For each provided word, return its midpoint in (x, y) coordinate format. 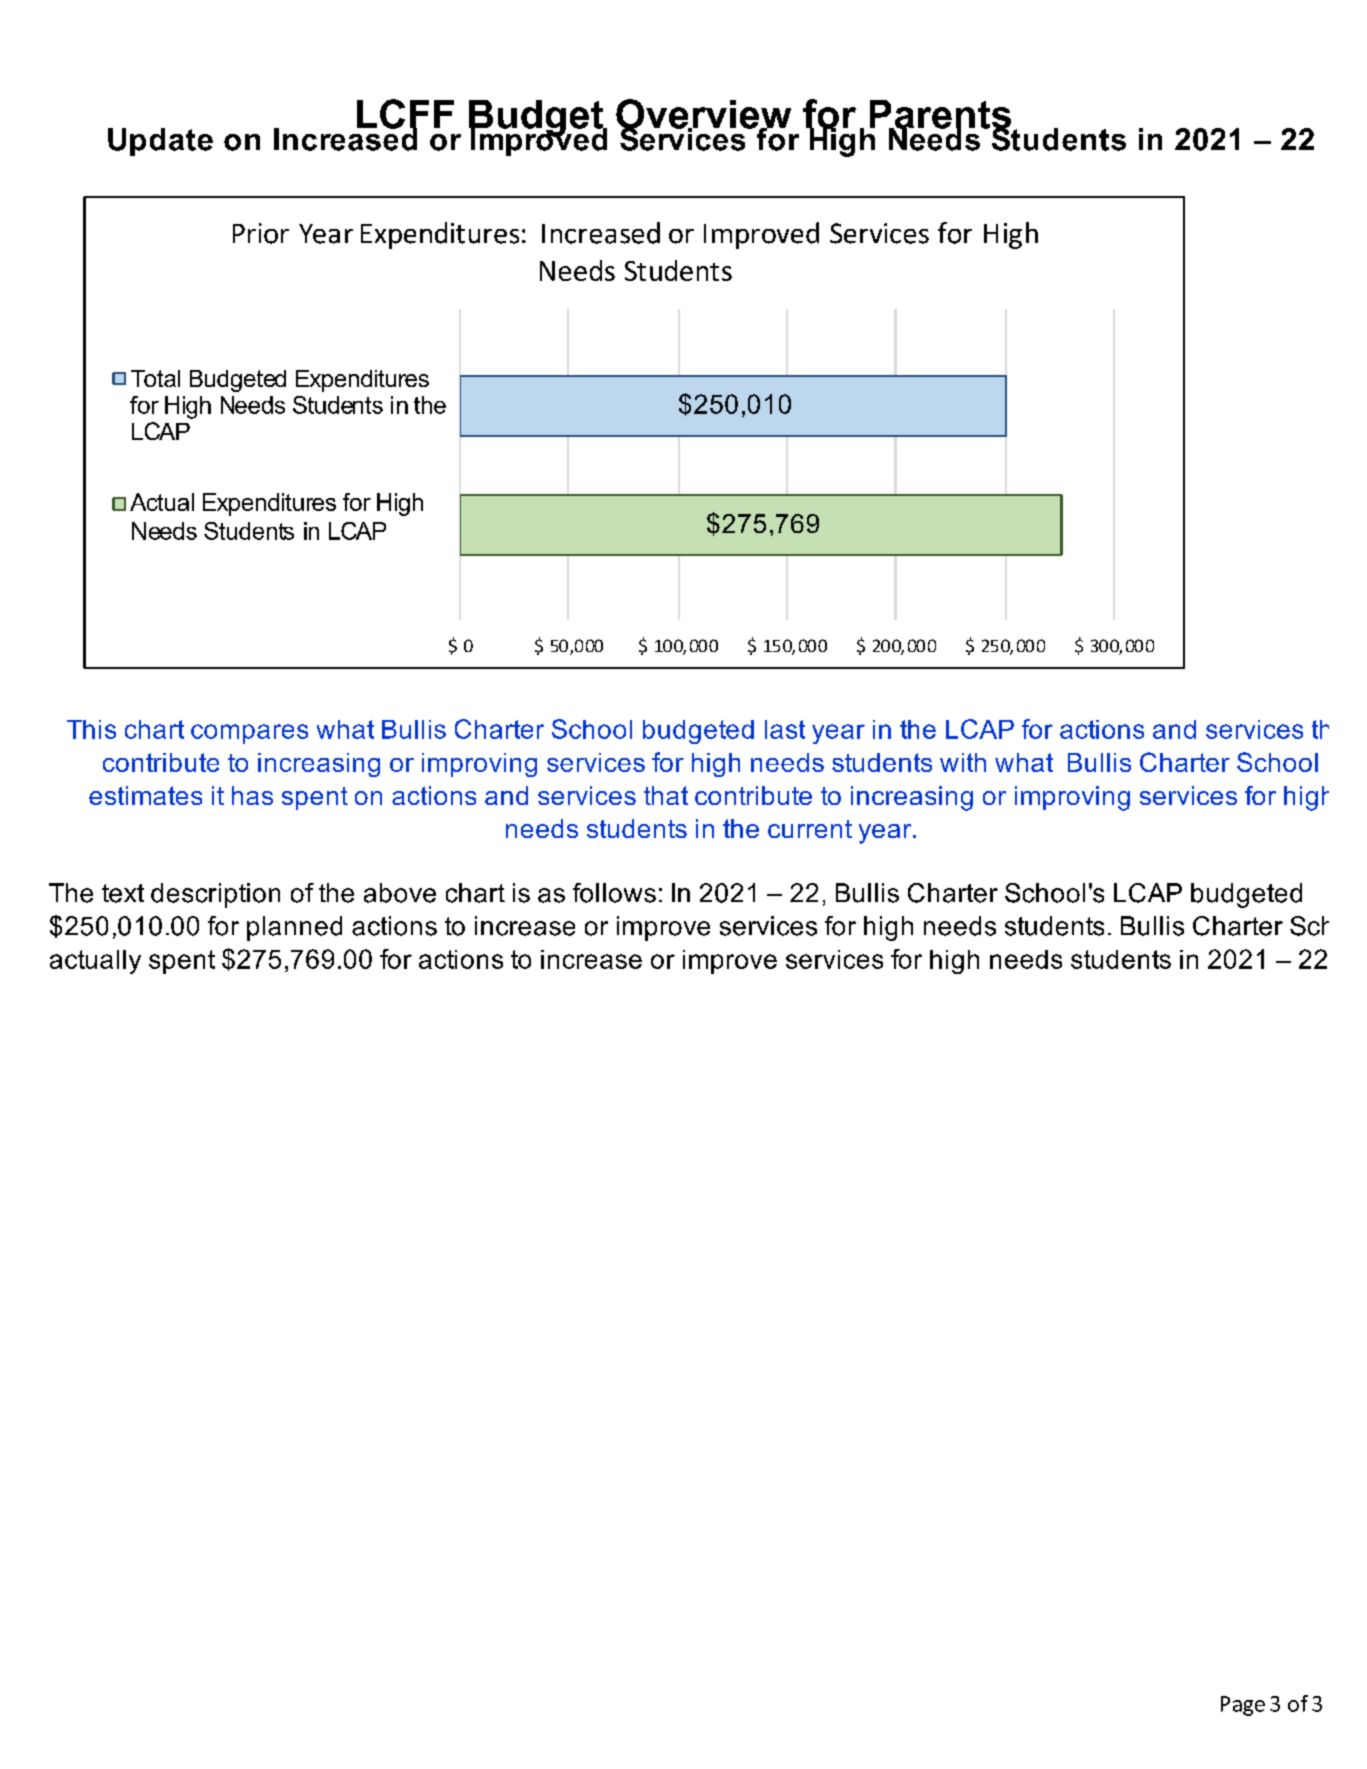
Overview (703, 115)
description (215, 895)
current (810, 829)
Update (160, 142)
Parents (940, 115)
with (963, 762)
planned (294, 928)
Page (1243, 1706)
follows (614, 893)
